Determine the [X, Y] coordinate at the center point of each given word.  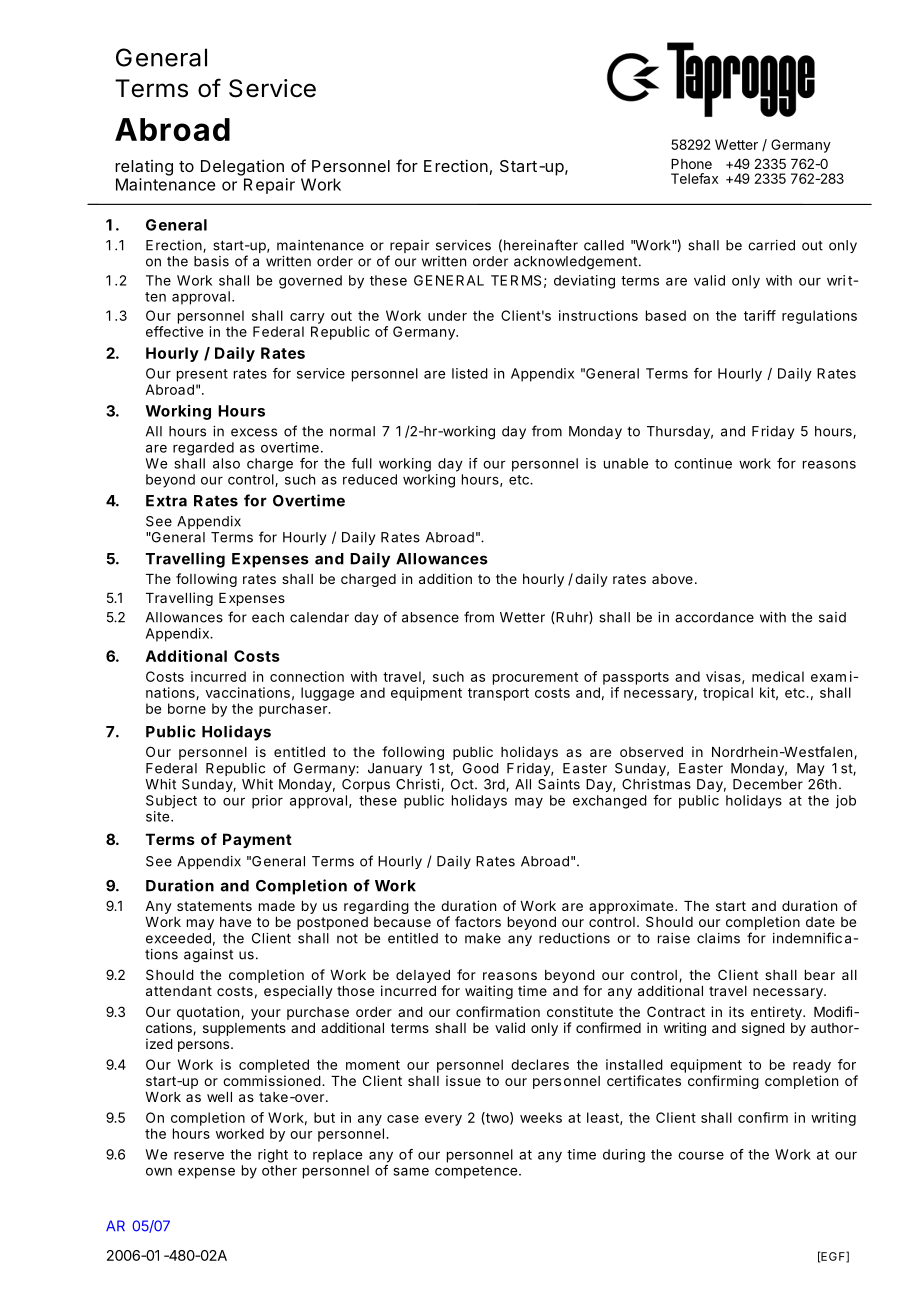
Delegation [242, 167]
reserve [199, 1156]
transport [498, 694]
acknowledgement [575, 263]
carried [771, 245]
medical [778, 676]
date [820, 922]
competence [476, 1172]
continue [703, 463]
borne [187, 708]
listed [470, 373]
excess [254, 432]
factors [478, 921]
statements [214, 906]
